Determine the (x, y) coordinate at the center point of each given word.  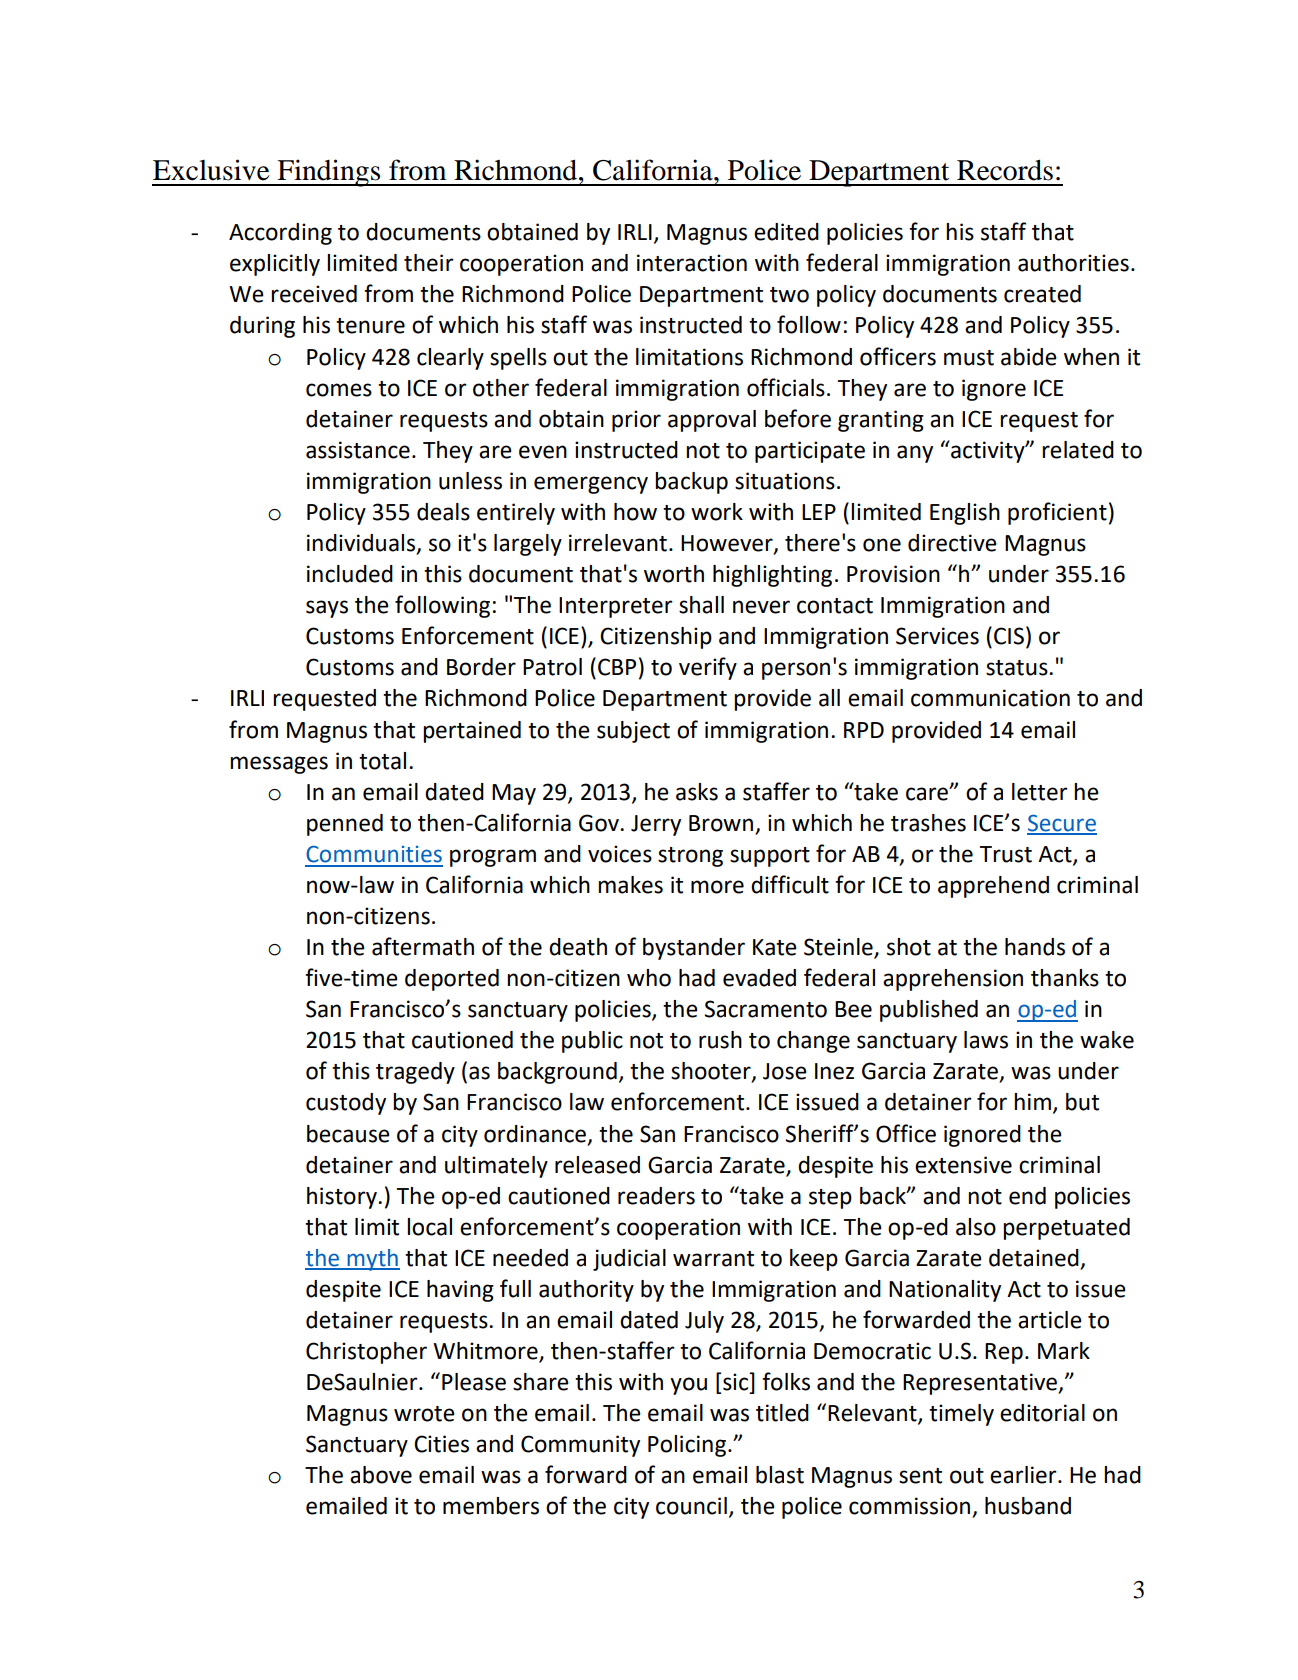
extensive (963, 1165)
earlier (1024, 1475)
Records (1005, 170)
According (280, 234)
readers (656, 1196)
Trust (1006, 854)
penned (345, 825)
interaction (692, 263)
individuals (362, 544)
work (717, 512)
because (348, 1134)
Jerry (656, 825)
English (965, 514)
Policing (687, 1446)
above (381, 1475)
